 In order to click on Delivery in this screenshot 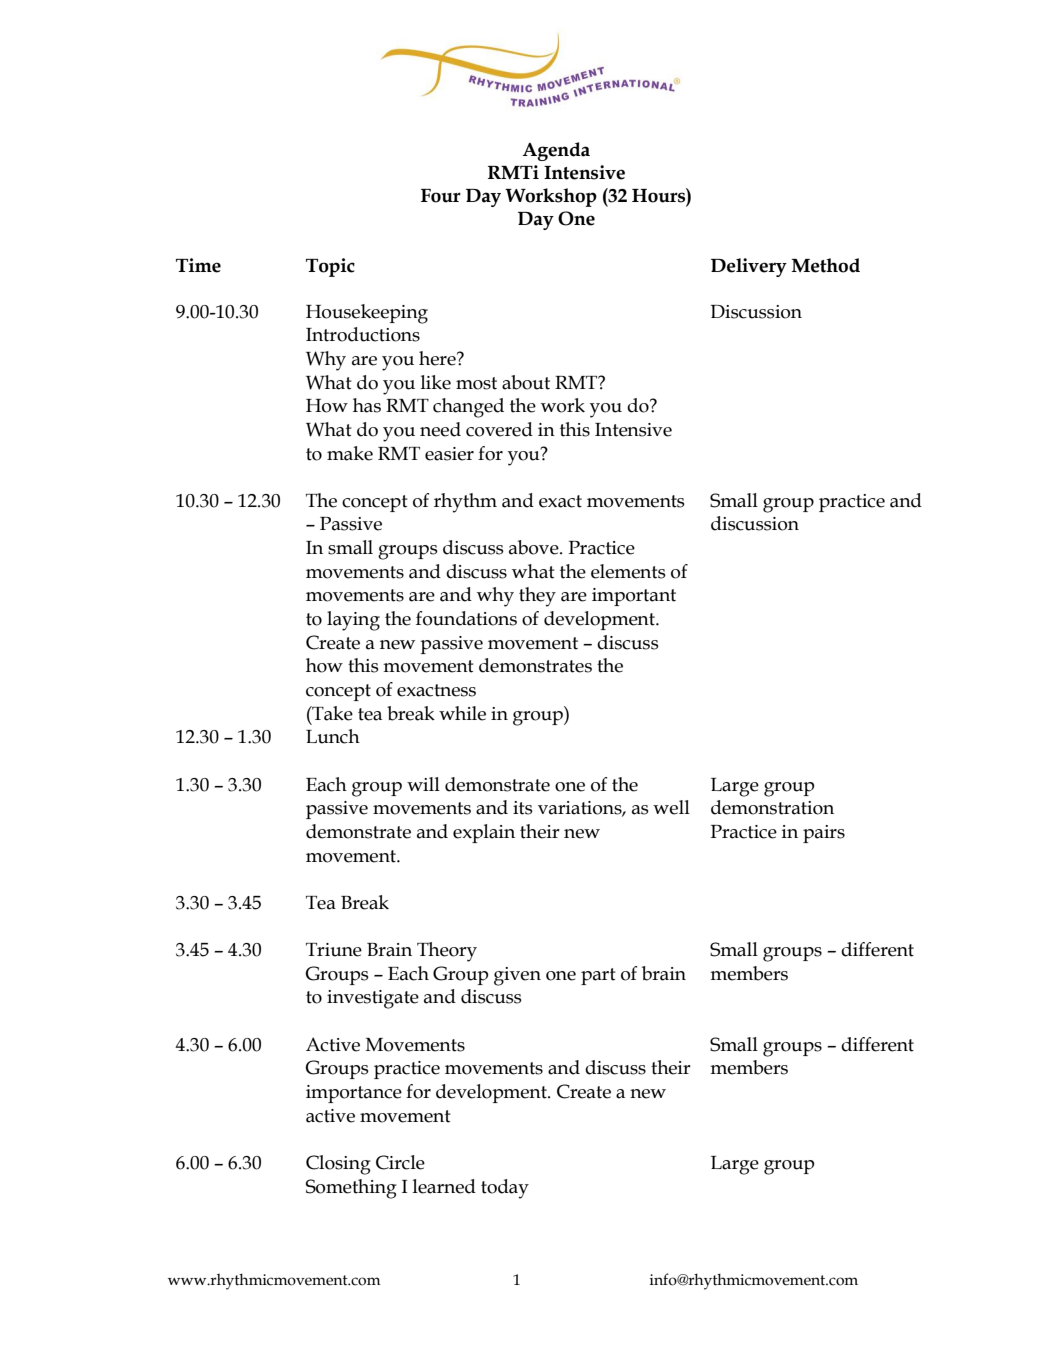, I will do `click(749, 267)`.
